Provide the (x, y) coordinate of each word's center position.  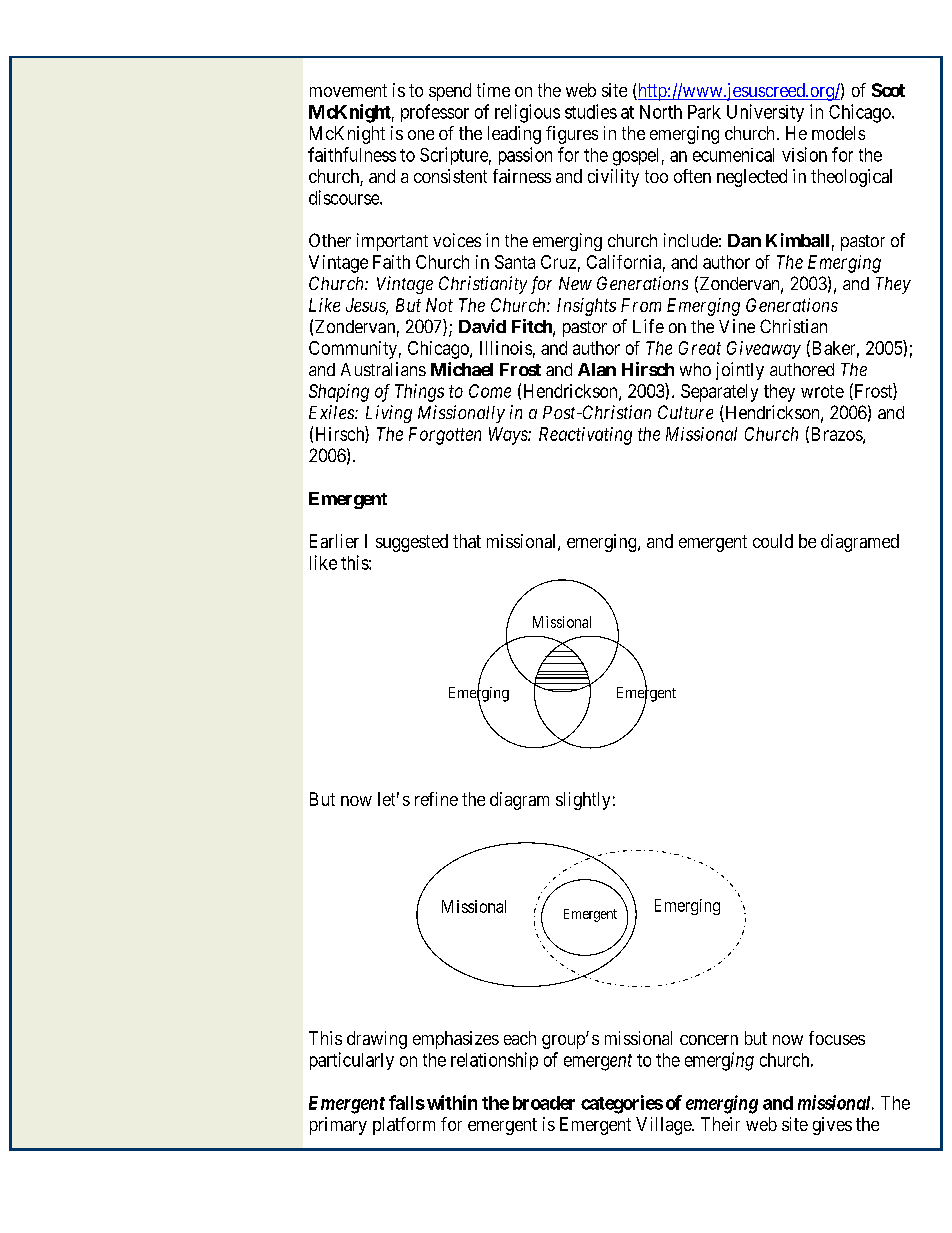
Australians (383, 369)
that (467, 541)
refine (436, 799)
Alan (597, 369)
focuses (837, 1038)
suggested (412, 543)
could (773, 541)
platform (404, 1126)
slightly (583, 801)
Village (664, 1126)
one (421, 135)
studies (591, 111)
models (838, 133)
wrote (822, 391)
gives (832, 1126)
